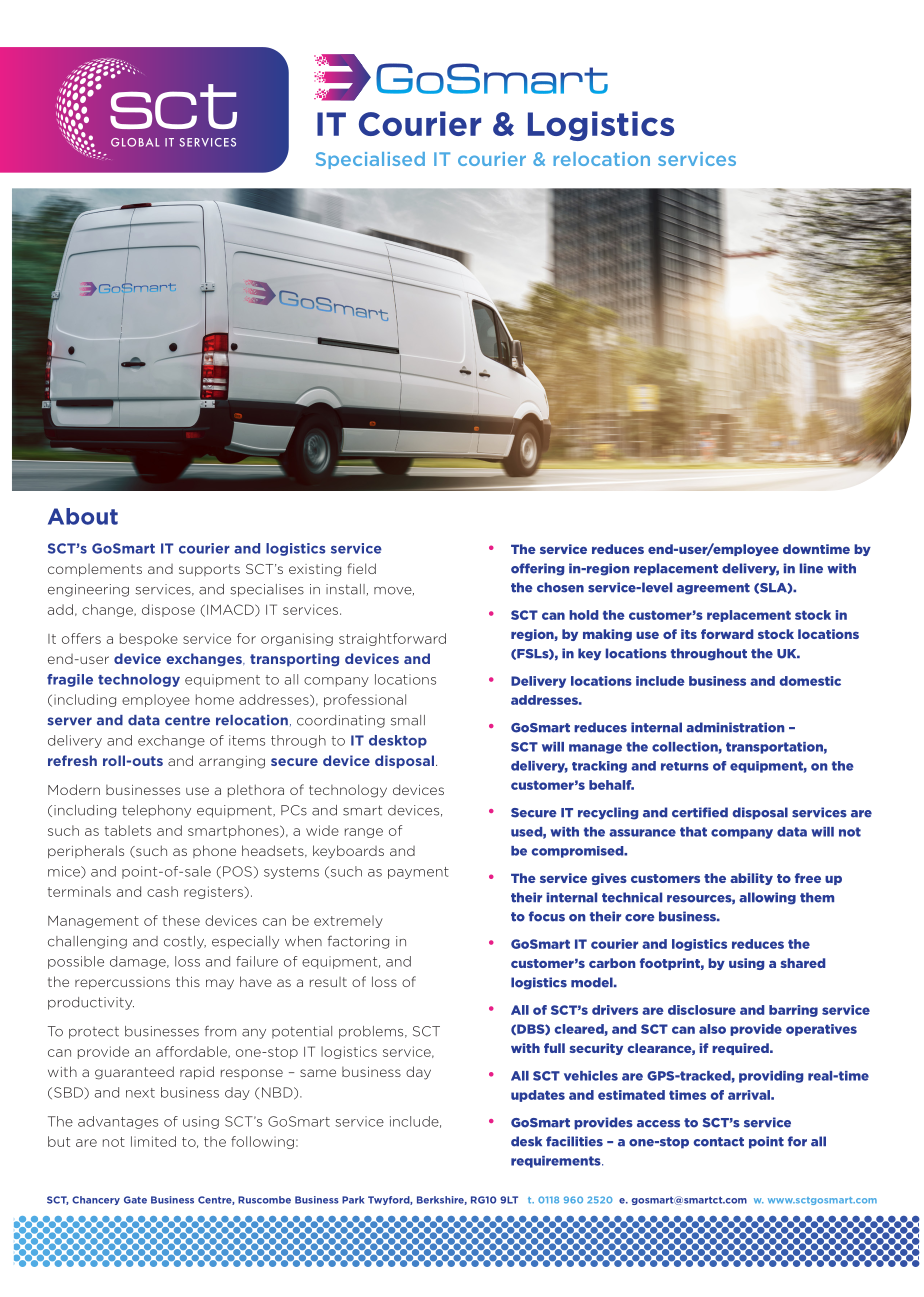  Describe the element at coordinates (153, 1141) in the screenshot. I see `limited` at that location.
